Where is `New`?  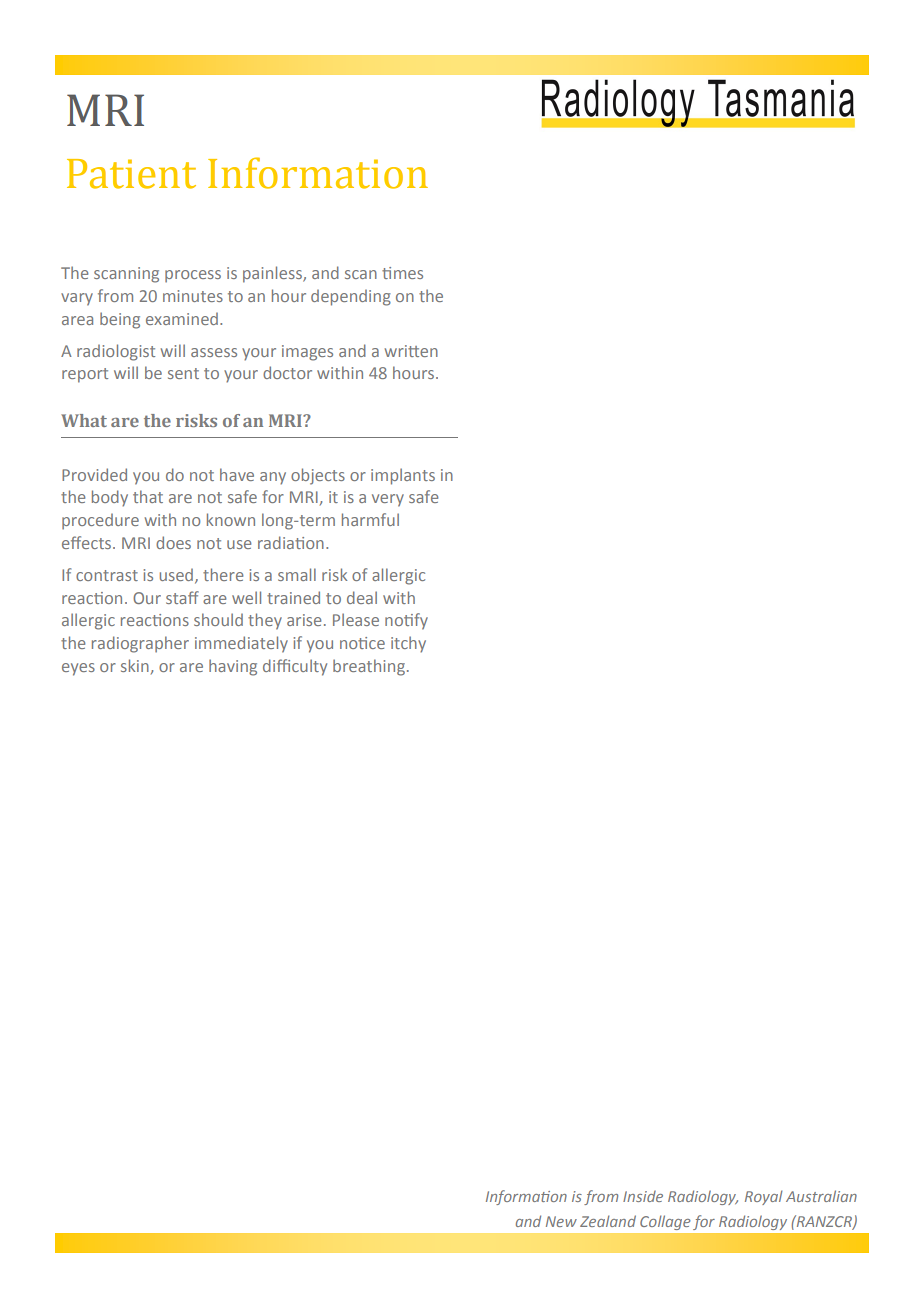
New is located at coordinates (561, 1221).
